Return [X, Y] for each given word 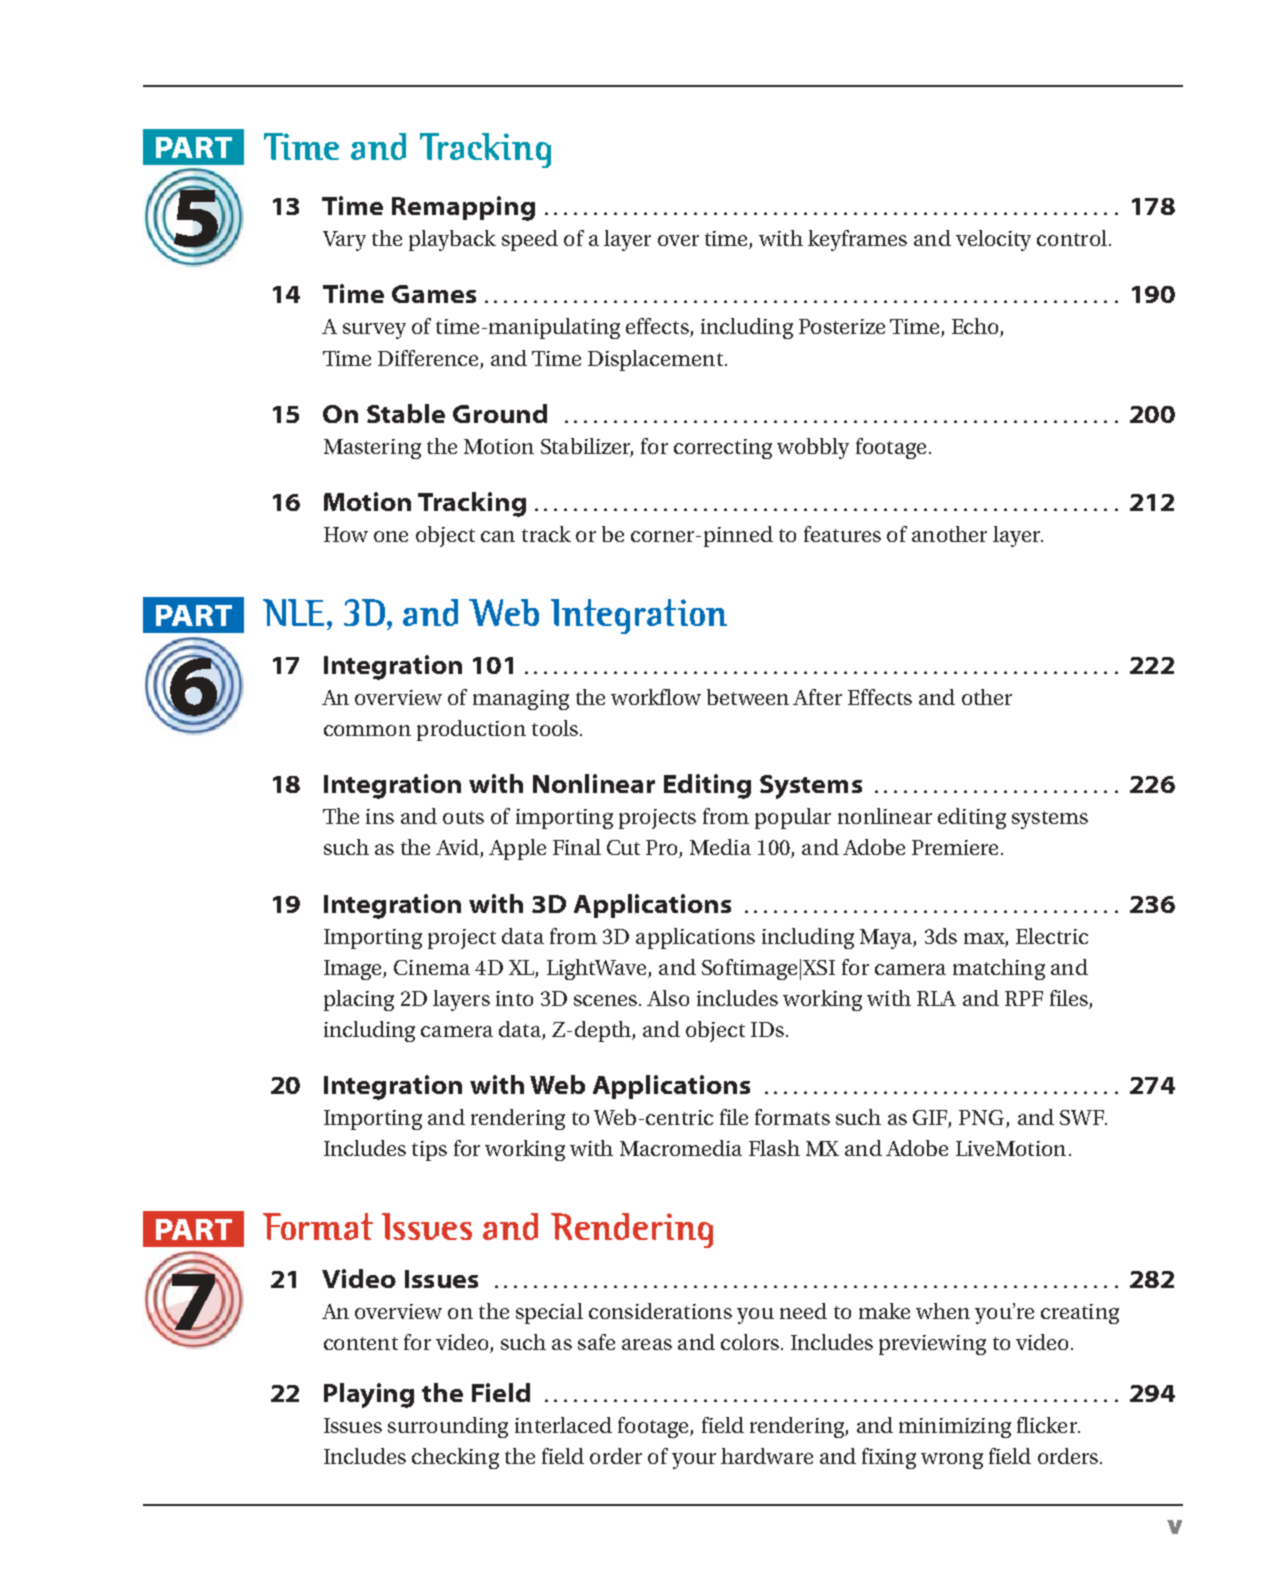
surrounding [448, 1427]
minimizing [955, 1428]
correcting [723, 449]
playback [452, 240]
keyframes [857, 240]
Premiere [957, 847]
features [842, 534]
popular [793, 818]
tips [429, 1151]
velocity [993, 240]
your [694, 1461]
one [391, 536]
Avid [458, 848]
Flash [774, 1148]
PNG [983, 1119]
